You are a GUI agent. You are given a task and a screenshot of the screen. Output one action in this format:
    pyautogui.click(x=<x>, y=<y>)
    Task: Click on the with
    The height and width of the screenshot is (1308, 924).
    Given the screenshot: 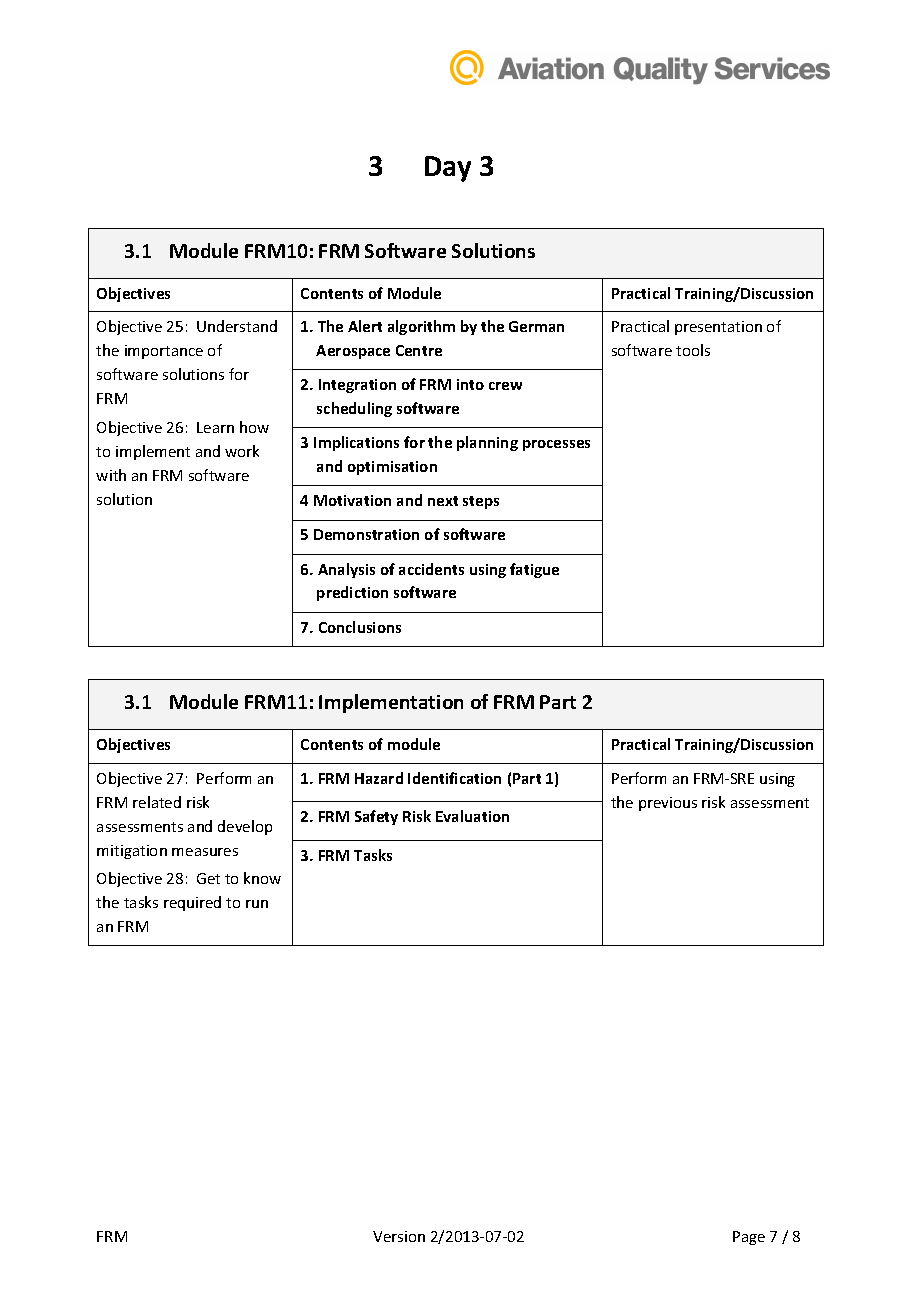 What is the action you would take?
    pyautogui.click(x=111, y=475)
